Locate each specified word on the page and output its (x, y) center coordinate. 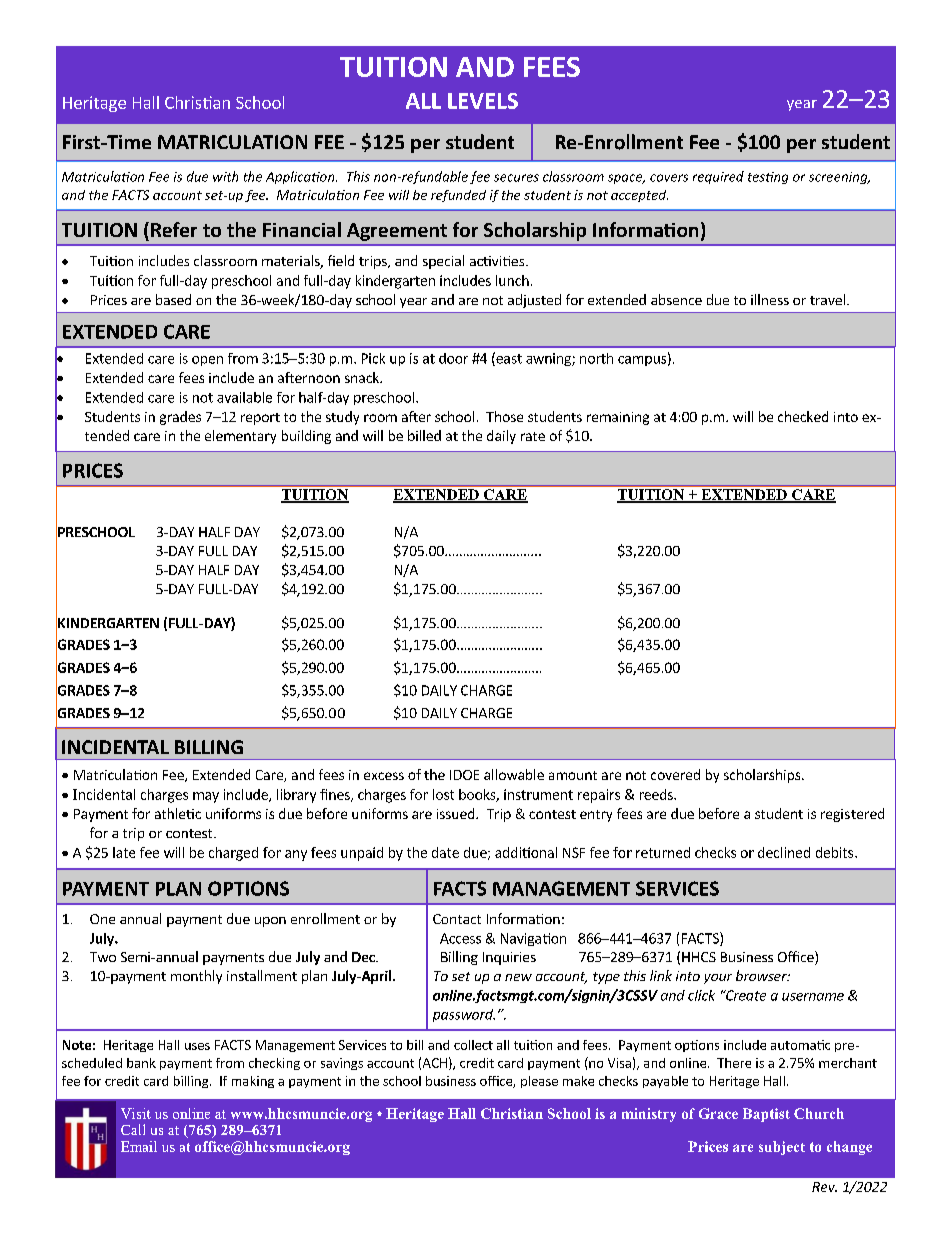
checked (803, 416)
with (225, 176)
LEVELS (483, 101)
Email (139, 1146)
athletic (178, 813)
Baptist (766, 1115)
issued (457, 813)
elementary (240, 437)
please (539, 1082)
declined (784, 852)
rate (533, 436)
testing (768, 178)
